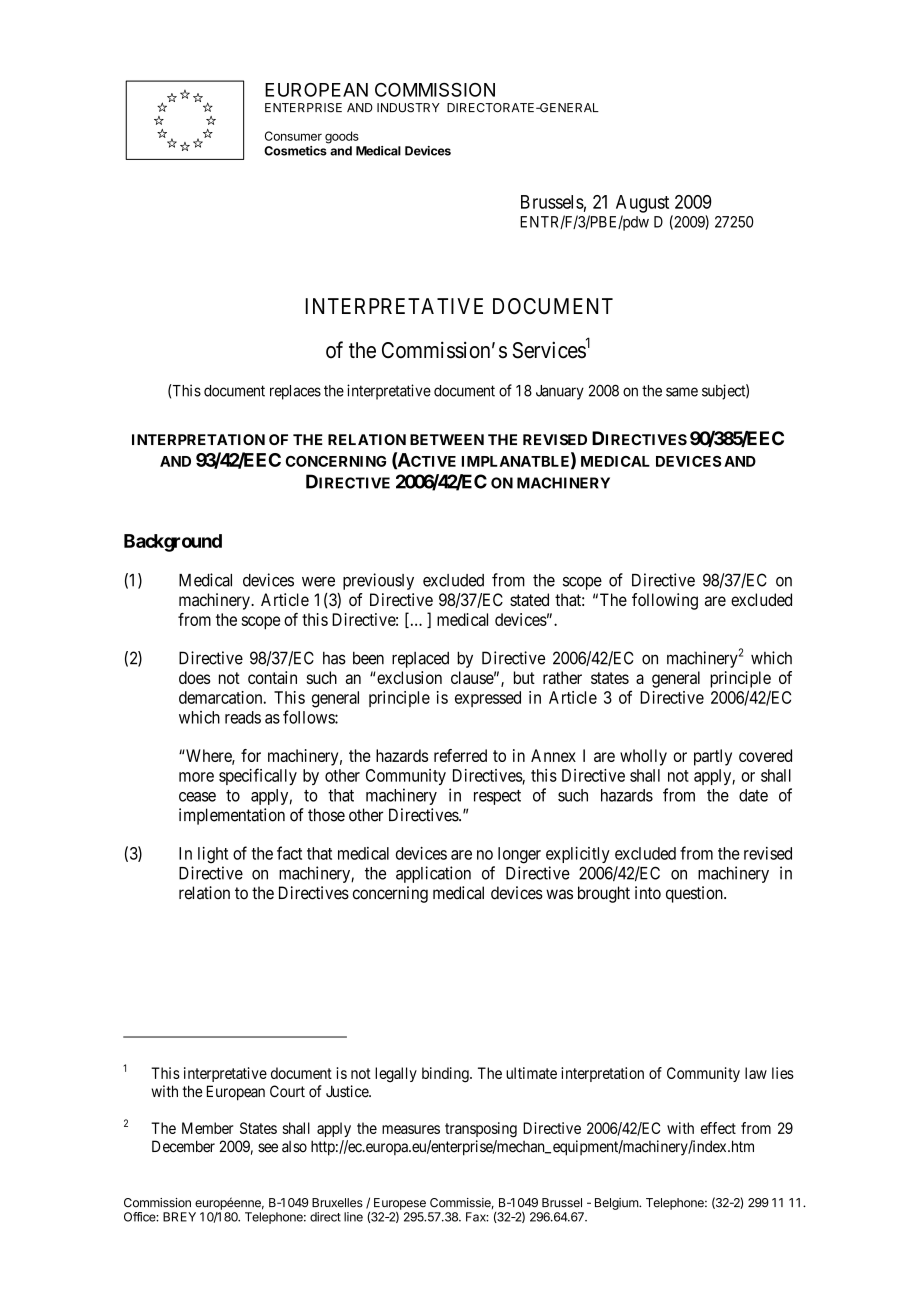 This page has width=924, height=1308. What do you see at coordinates (682, 392) in the page?
I see `same` at bounding box center [682, 392].
